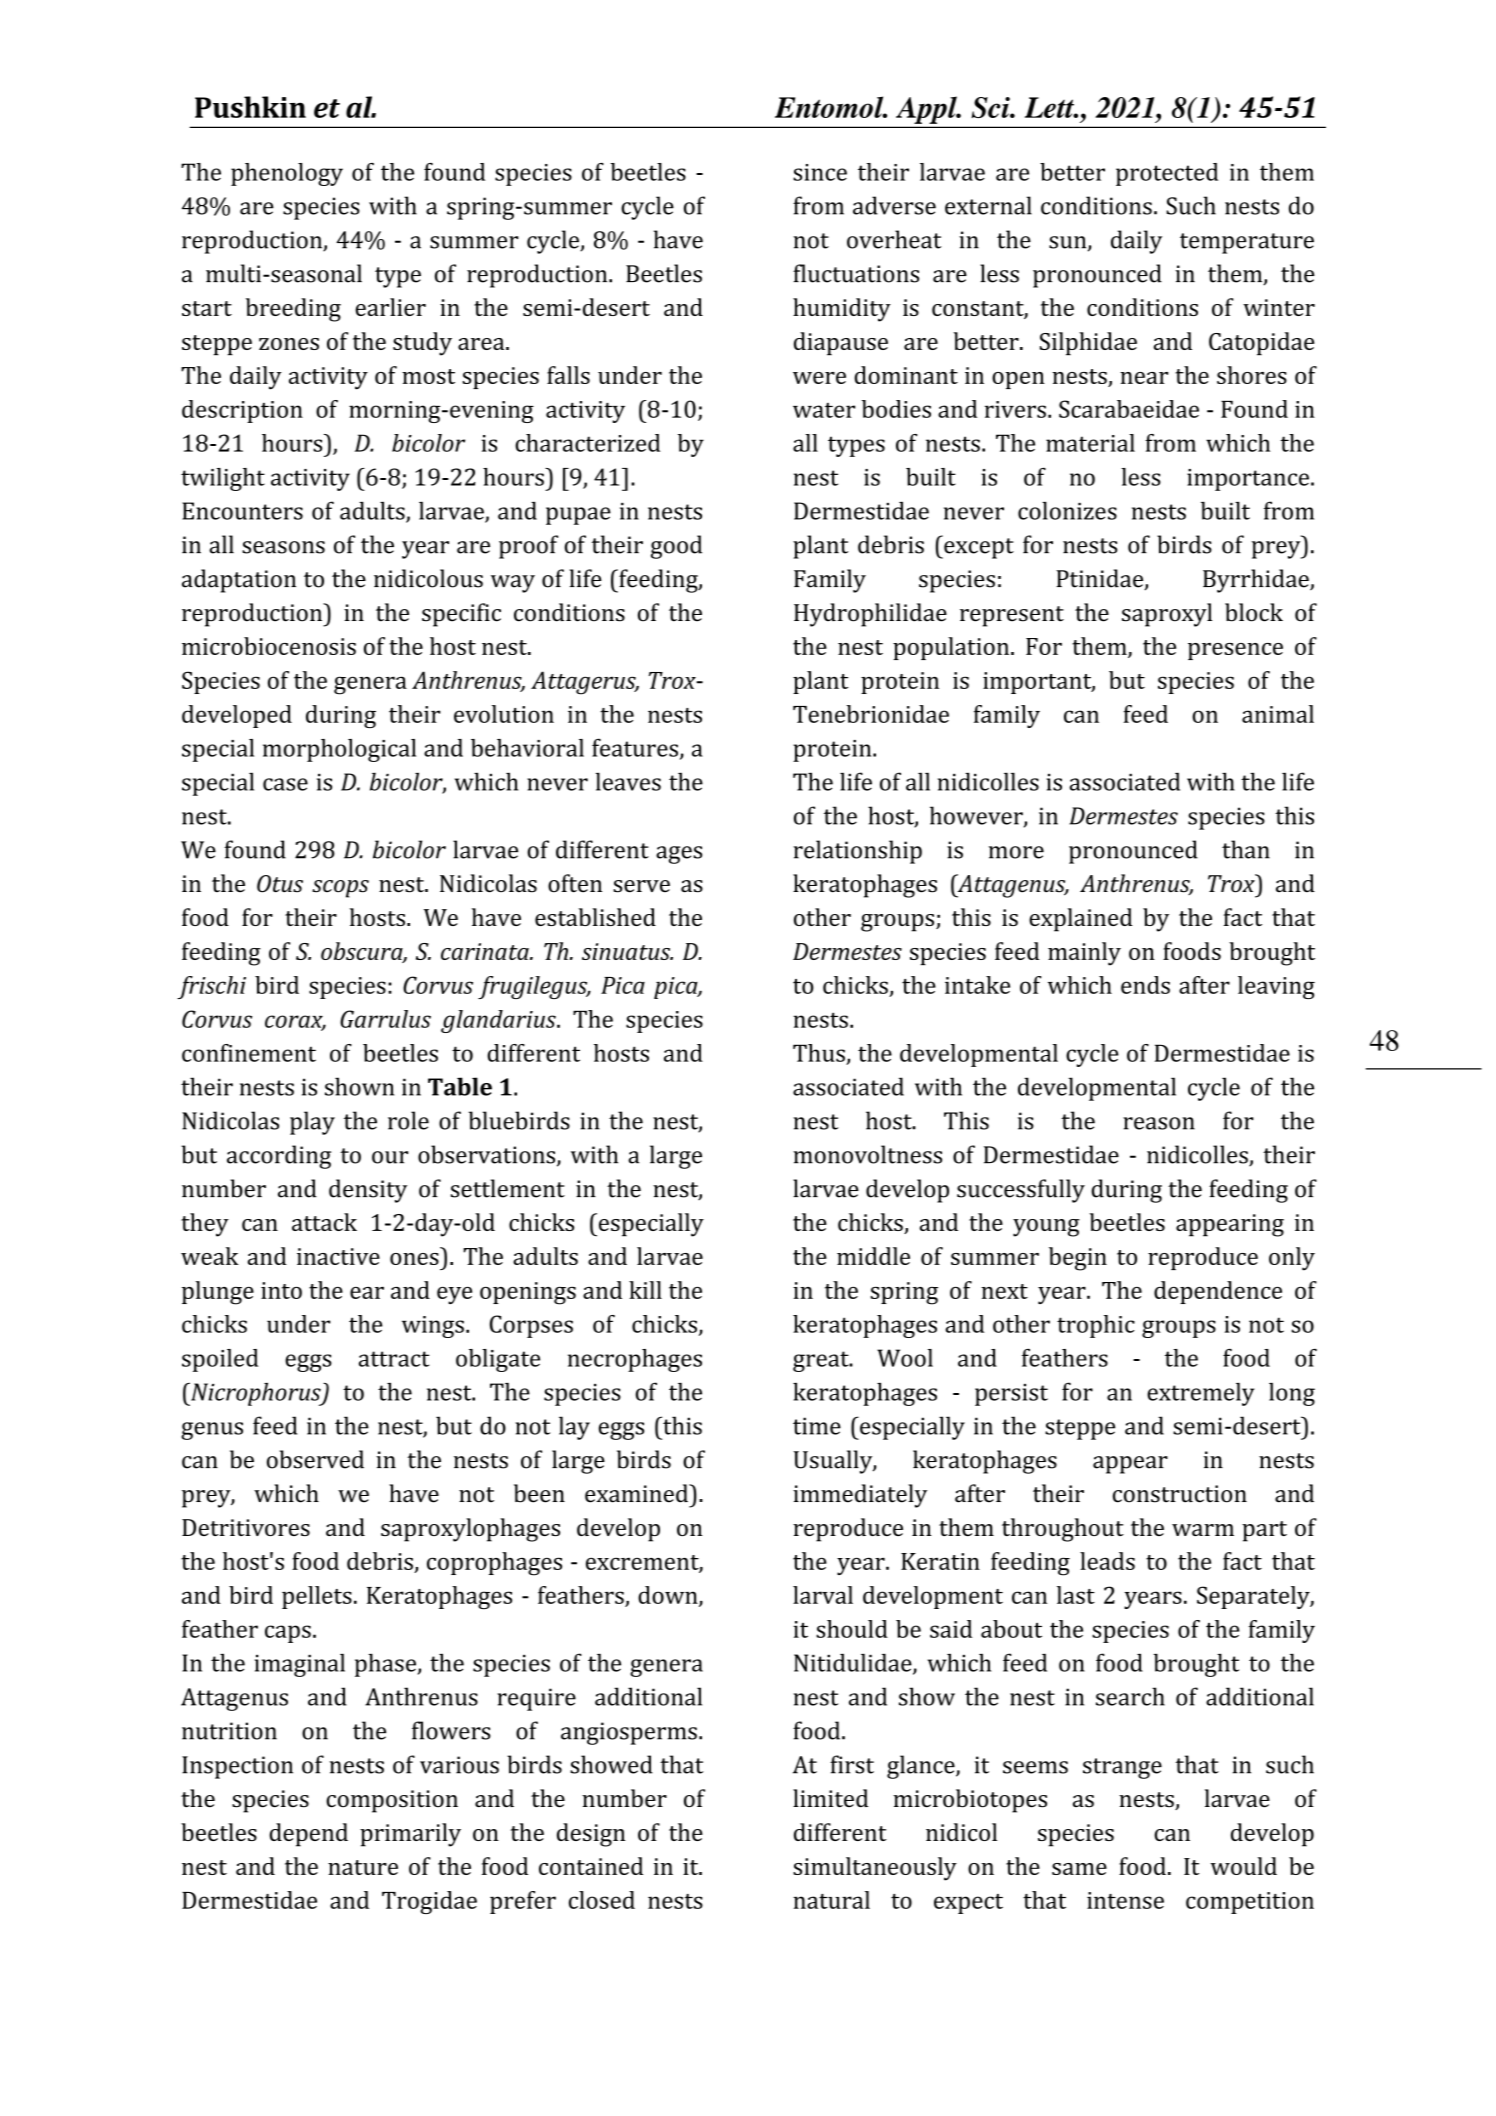  I want to click on nature, so click(363, 1867).
